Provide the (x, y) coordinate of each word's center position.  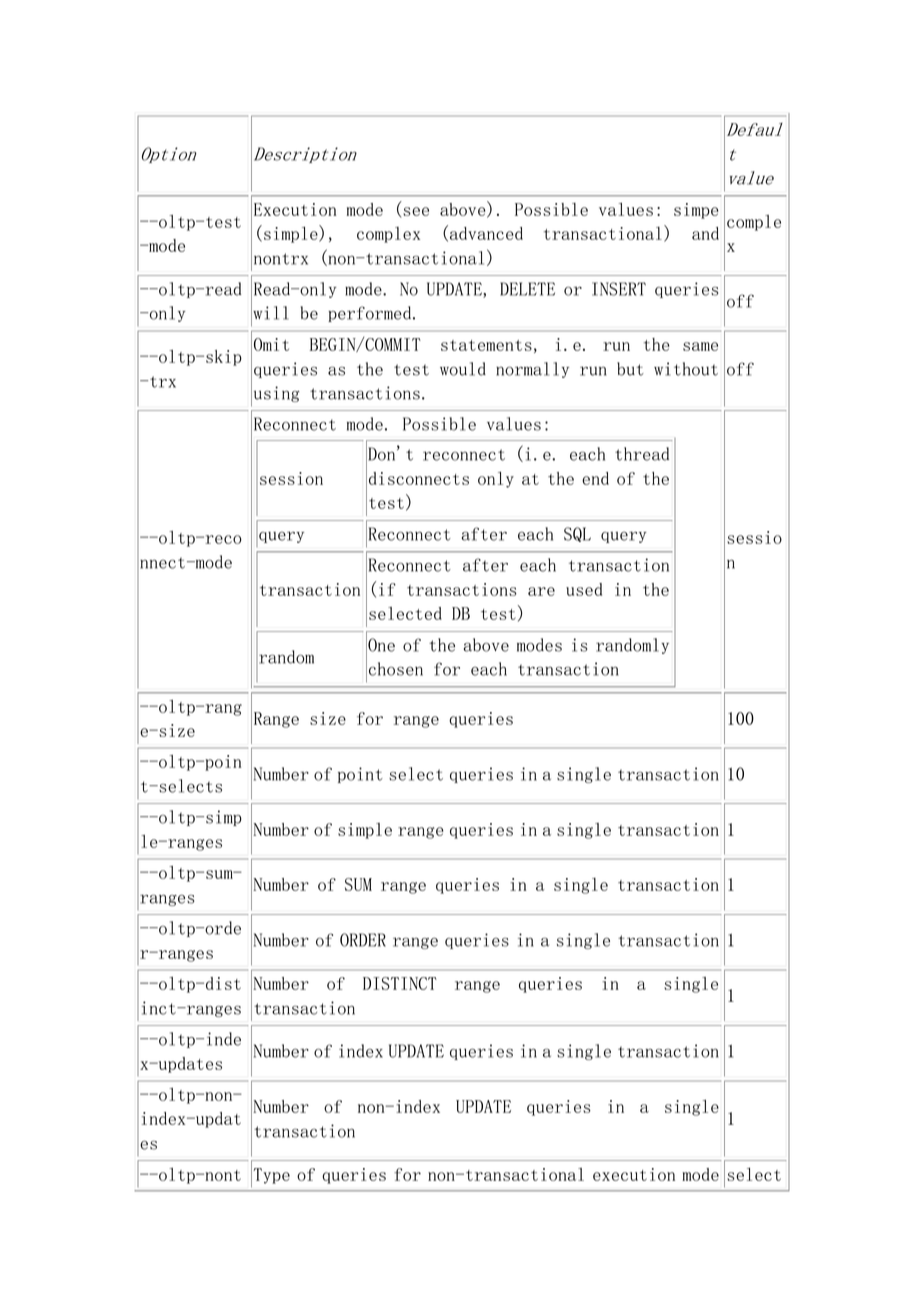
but (630, 369)
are (541, 591)
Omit (271, 344)
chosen (396, 669)
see (416, 211)
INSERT (619, 289)
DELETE (527, 289)
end (595, 478)
